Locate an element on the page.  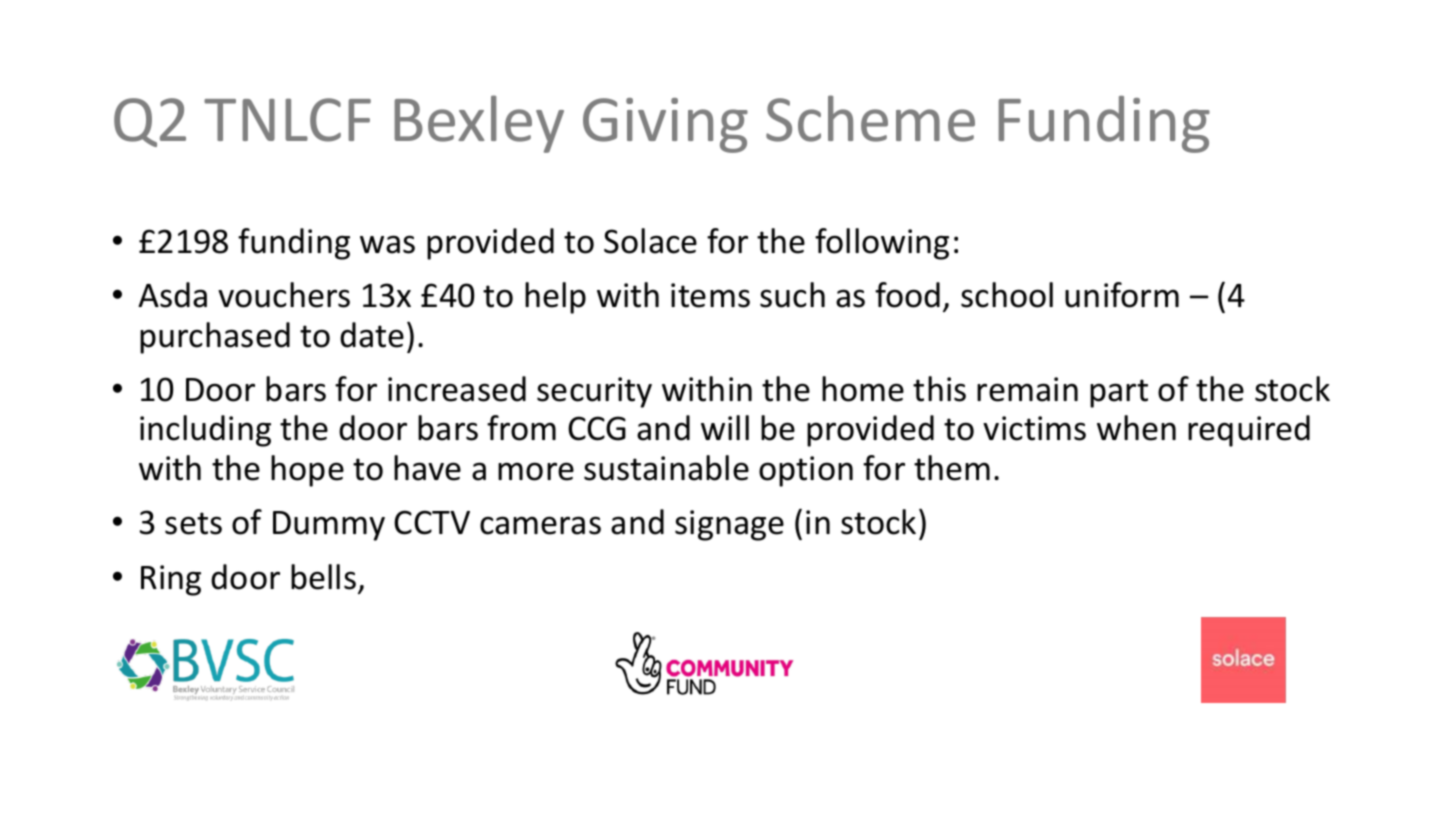
Giving is located at coordinates (665, 125).
